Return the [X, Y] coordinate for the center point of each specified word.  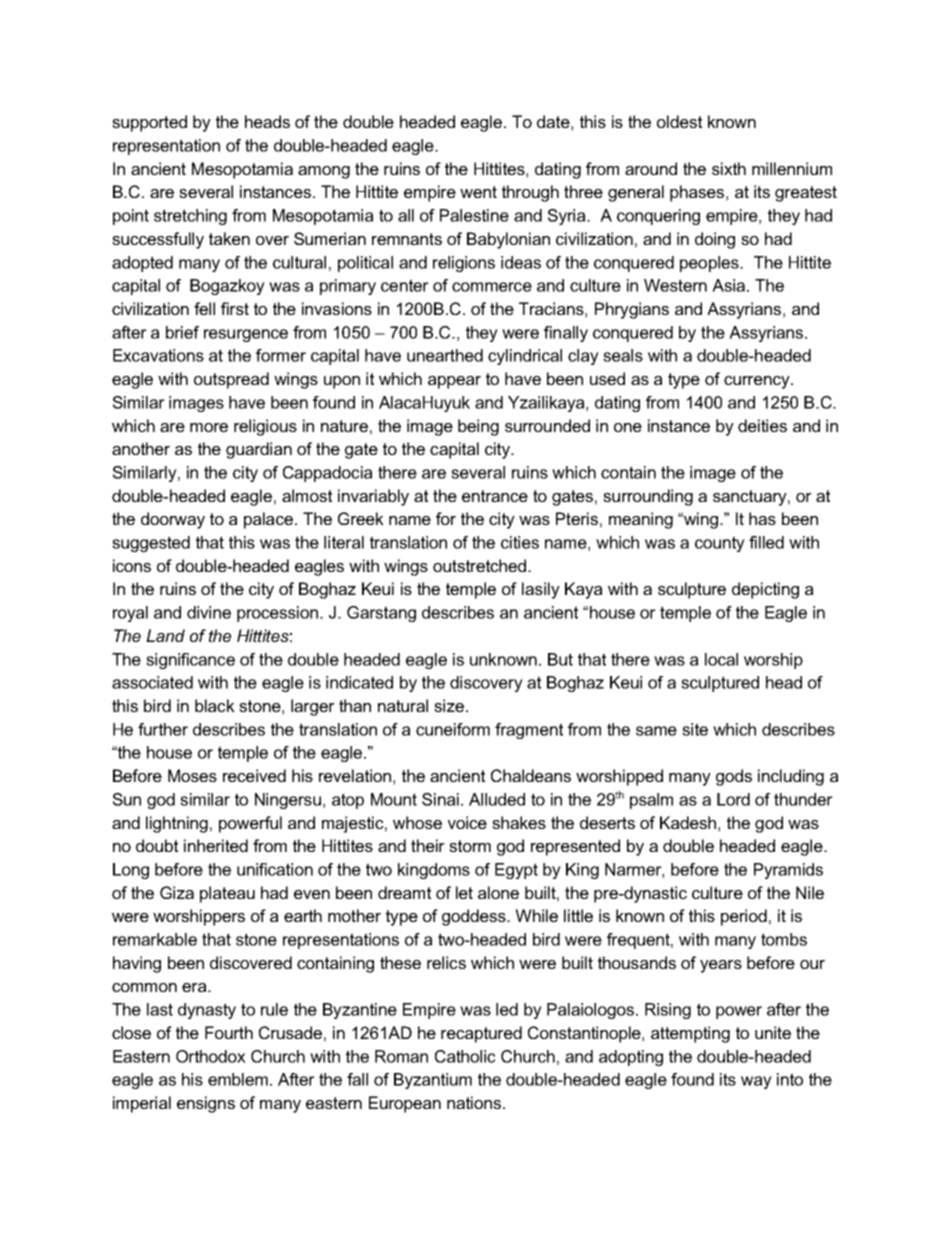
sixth [729, 168]
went [478, 192]
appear [454, 382]
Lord [733, 799]
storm [470, 846]
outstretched [481, 565]
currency [758, 382]
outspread [231, 380]
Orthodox [211, 1056]
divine [209, 612]
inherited [216, 845]
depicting [765, 590]
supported [149, 123]
